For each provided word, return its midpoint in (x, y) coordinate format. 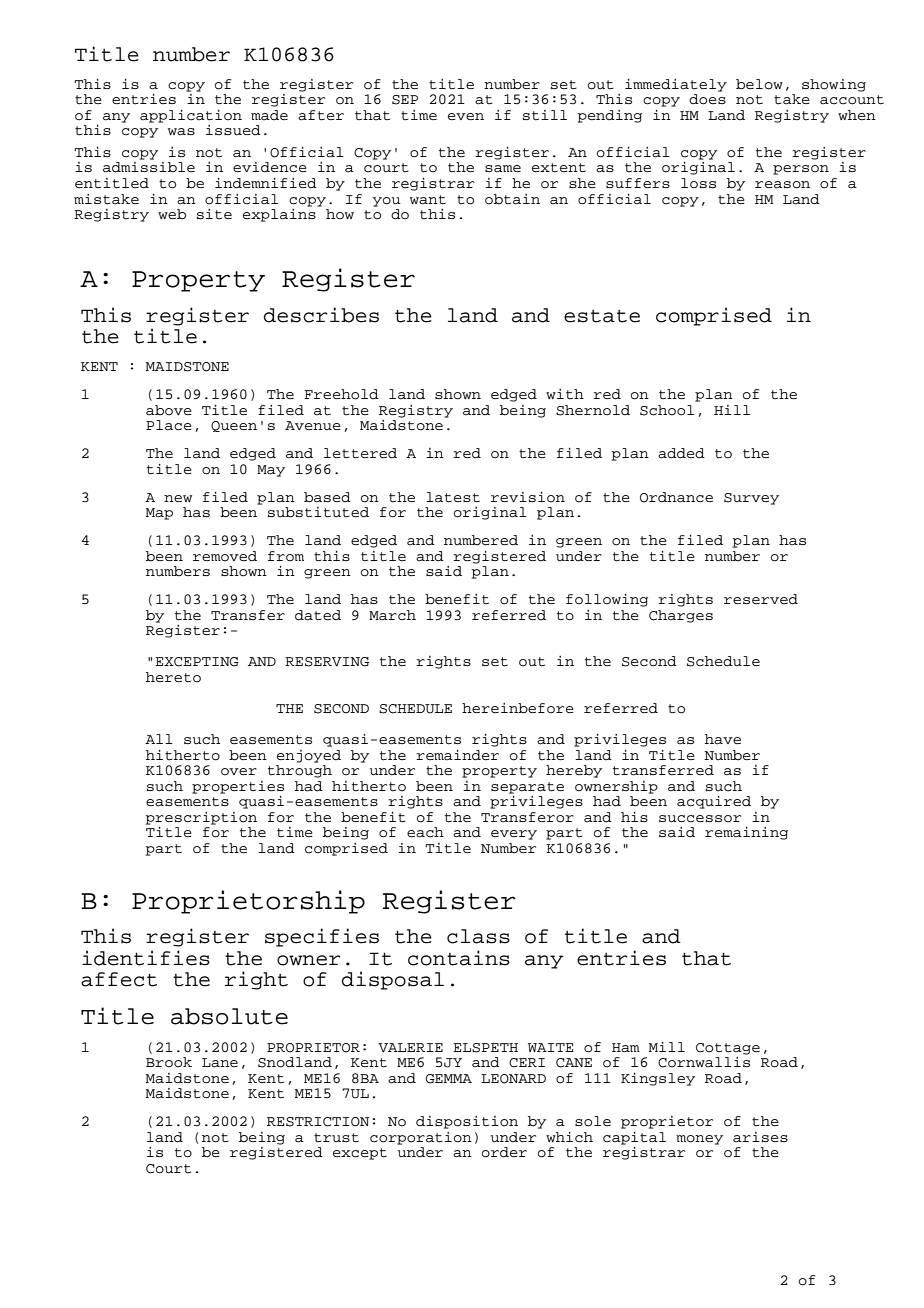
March (392, 615)
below (759, 84)
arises (760, 1137)
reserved (761, 599)
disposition (467, 1122)
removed (225, 556)
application (191, 116)
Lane (220, 1063)
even (466, 116)
